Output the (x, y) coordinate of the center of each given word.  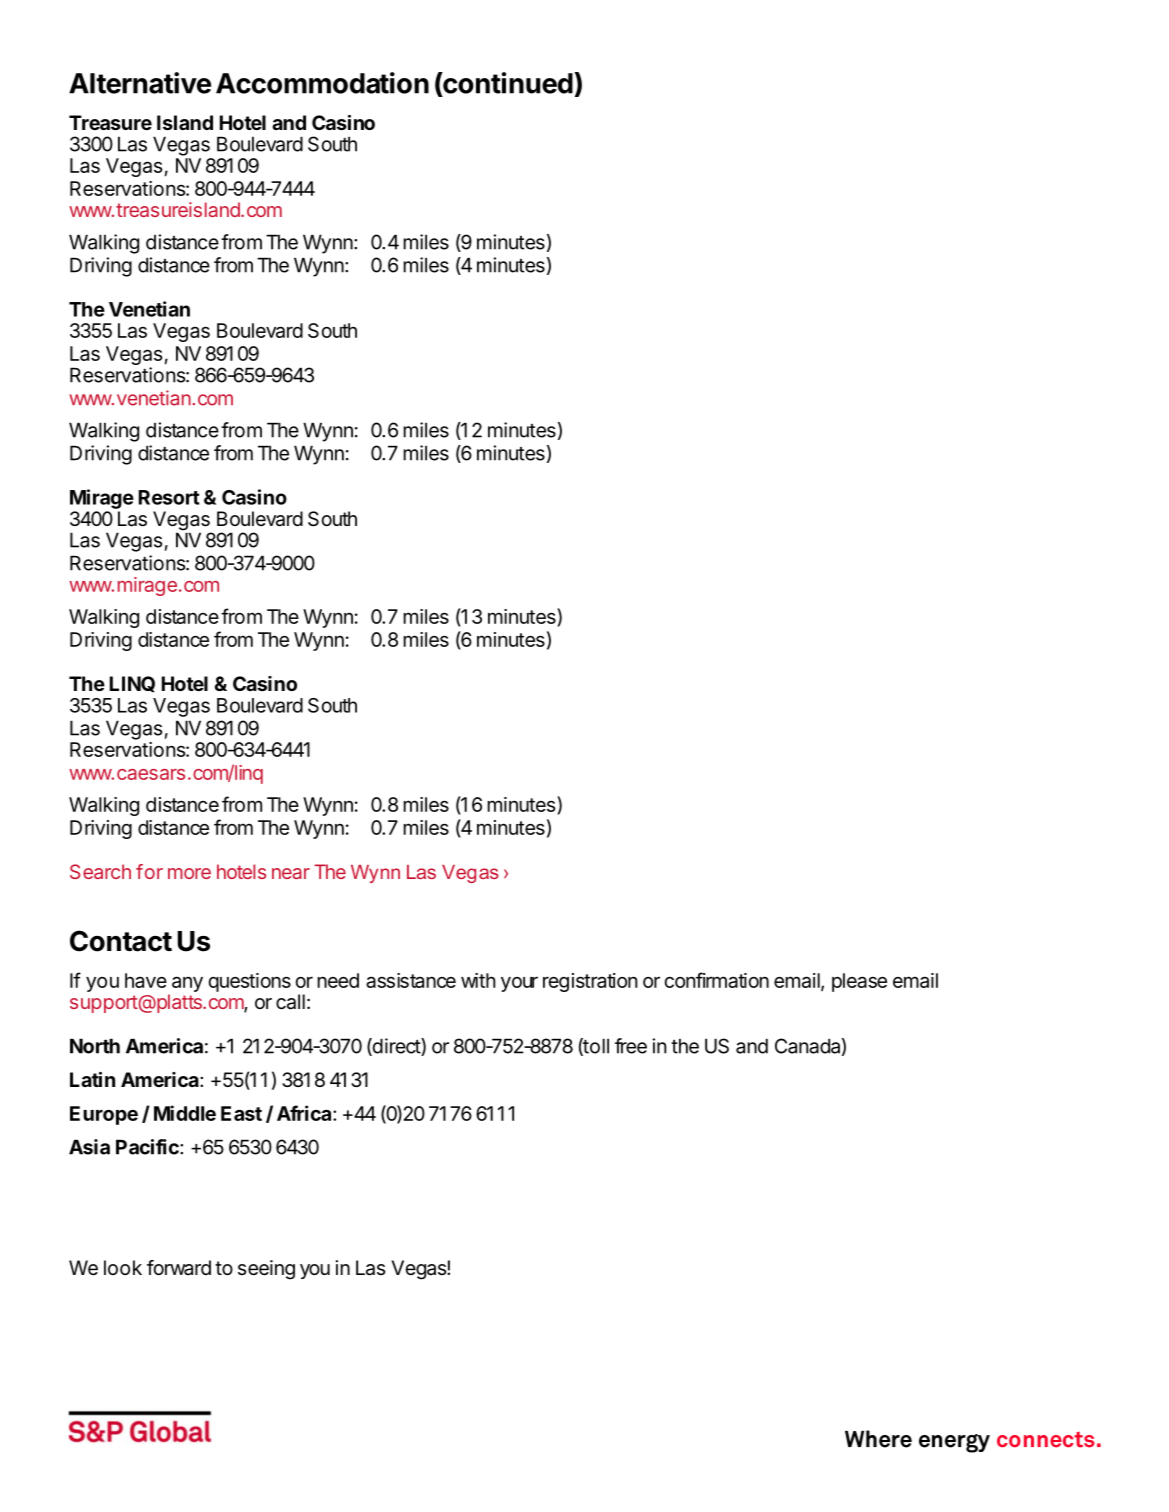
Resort (169, 497)
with (478, 980)
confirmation (716, 980)
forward (179, 1268)
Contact (121, 941)
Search (100, 871)
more (189, 873)
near (291, 873)
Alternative (140, 83)
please (859, 982)
